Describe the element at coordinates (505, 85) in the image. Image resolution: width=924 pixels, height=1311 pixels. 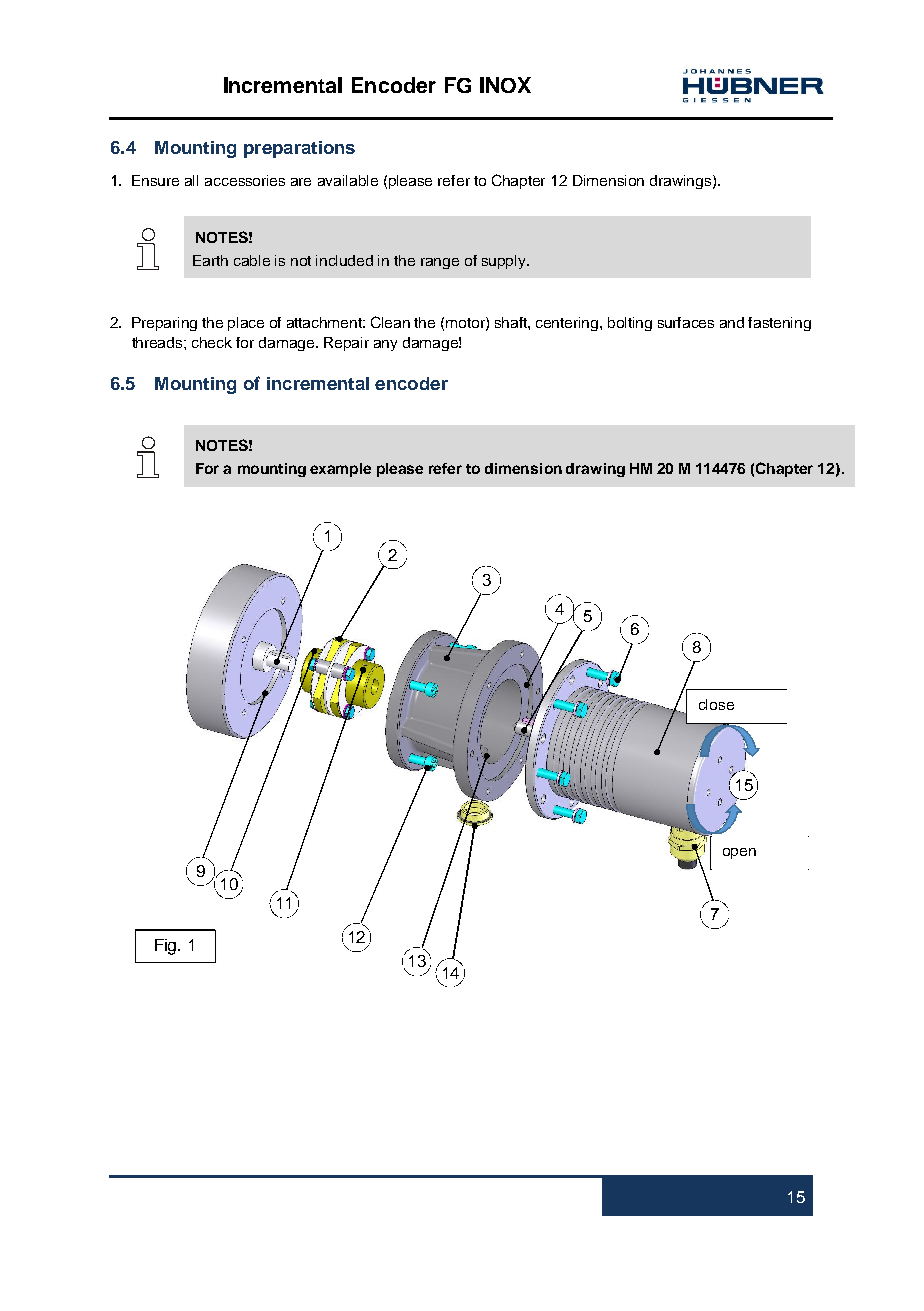
I see `INOX` at that location.
